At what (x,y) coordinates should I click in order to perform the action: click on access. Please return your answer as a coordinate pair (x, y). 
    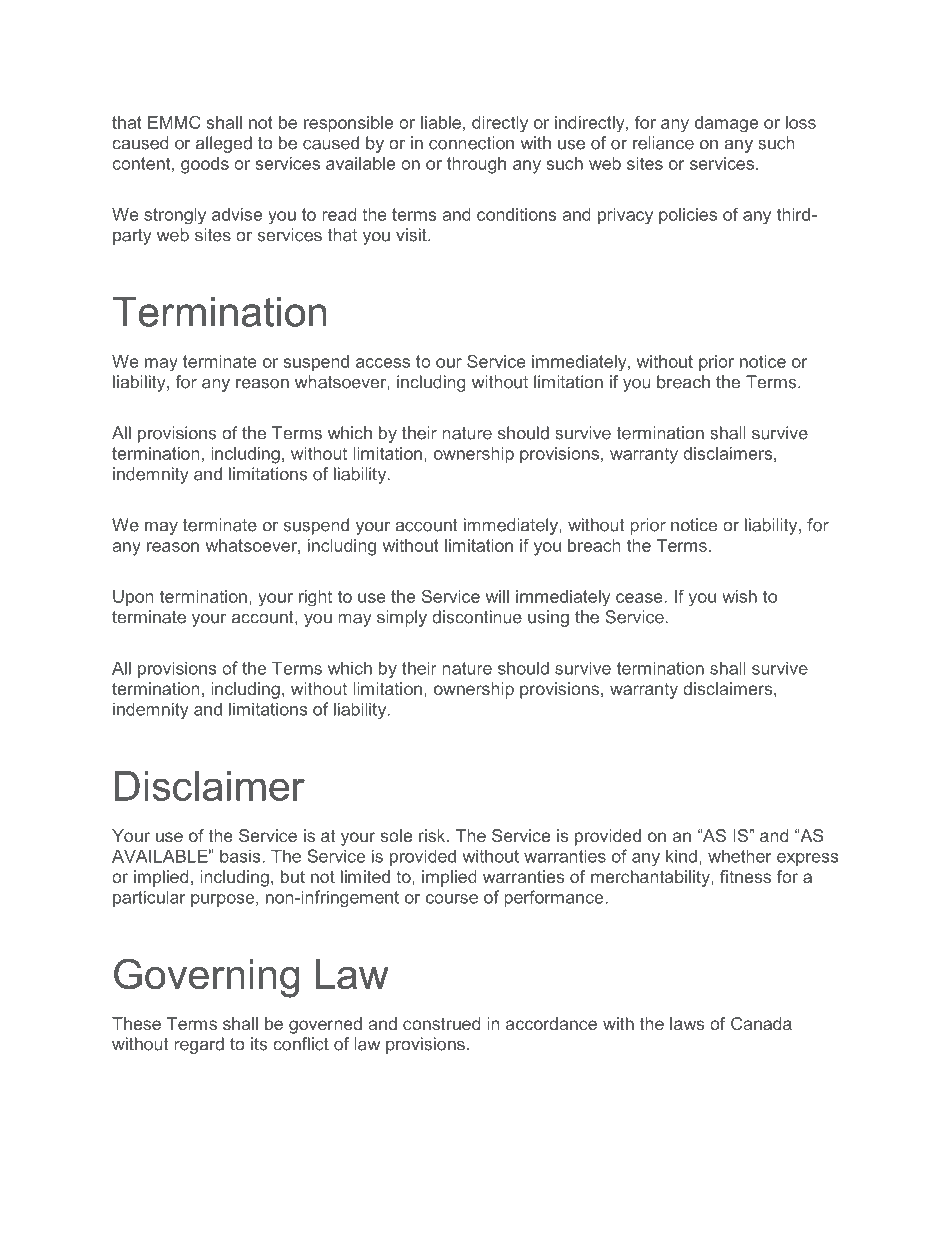
    Looking at the image, I should click on (383, 363).
